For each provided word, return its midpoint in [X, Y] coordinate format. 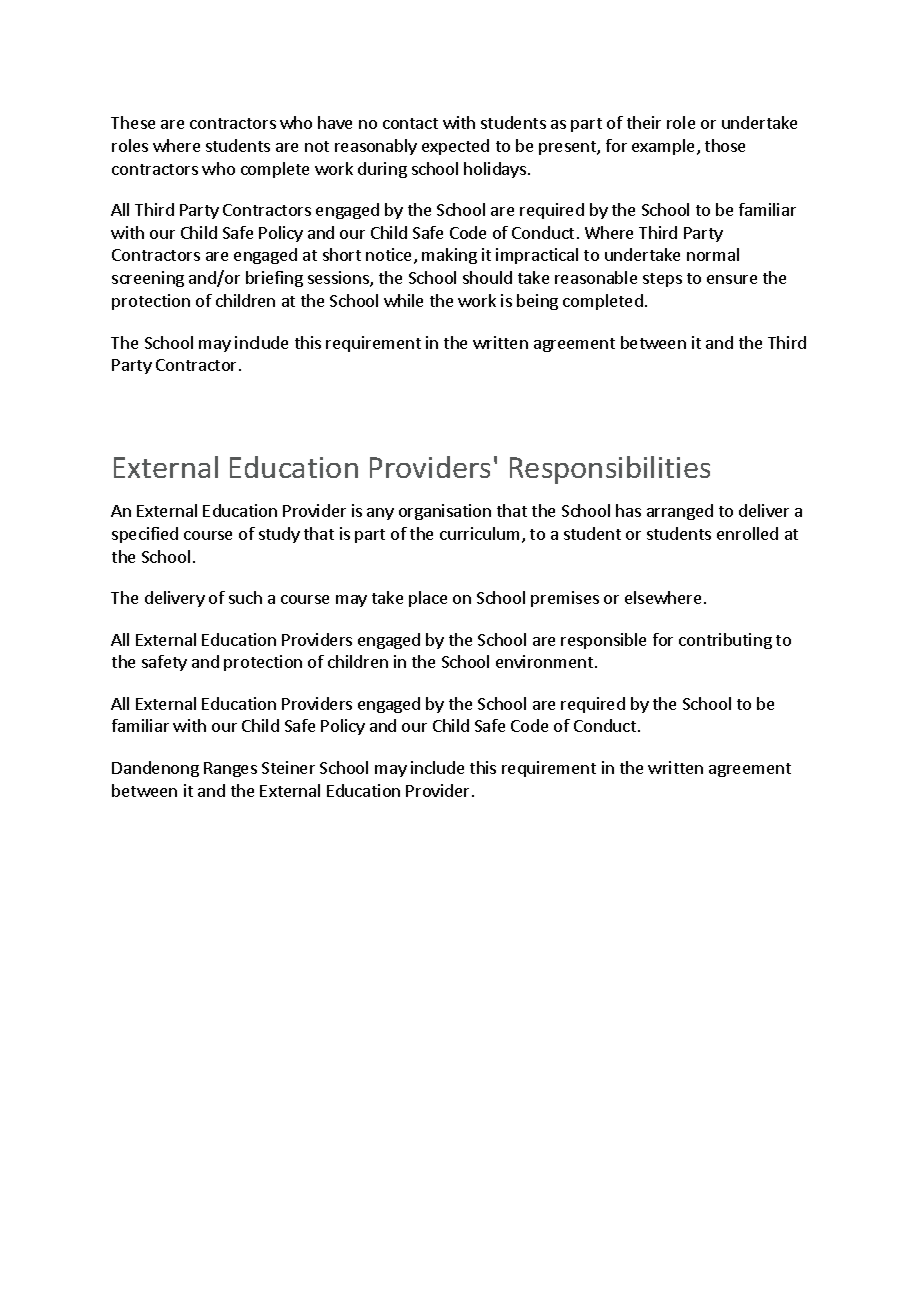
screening [148, 279]
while [403, 300]
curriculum [479, 533]
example [665, 147]
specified [145, 535]
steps [662, 280]
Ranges [230, 769]
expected [455, 147]
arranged [680, 512]
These [133, 122]
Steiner [288, 767]
